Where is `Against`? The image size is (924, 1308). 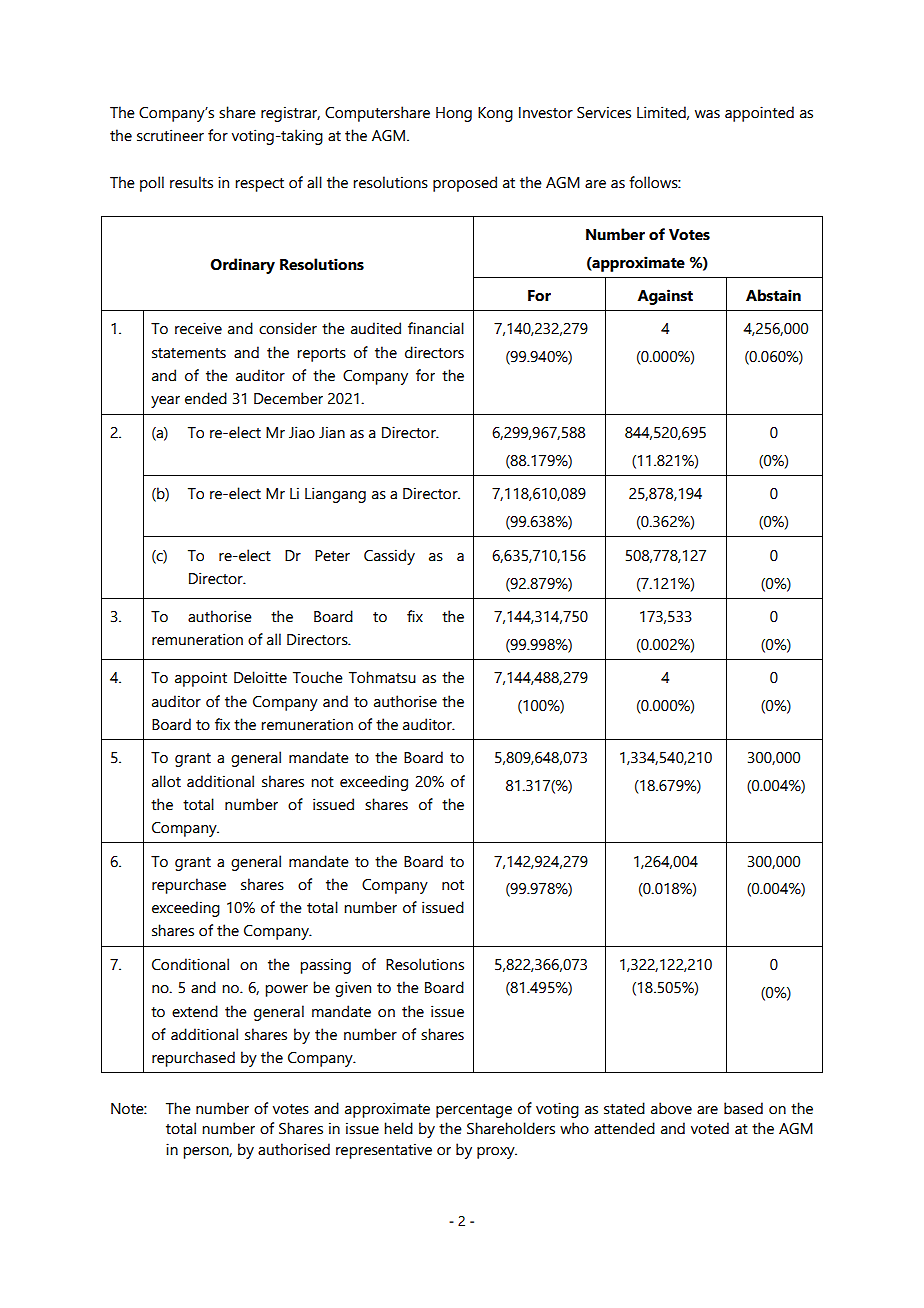 Against is located at coordinates (665, 297).
